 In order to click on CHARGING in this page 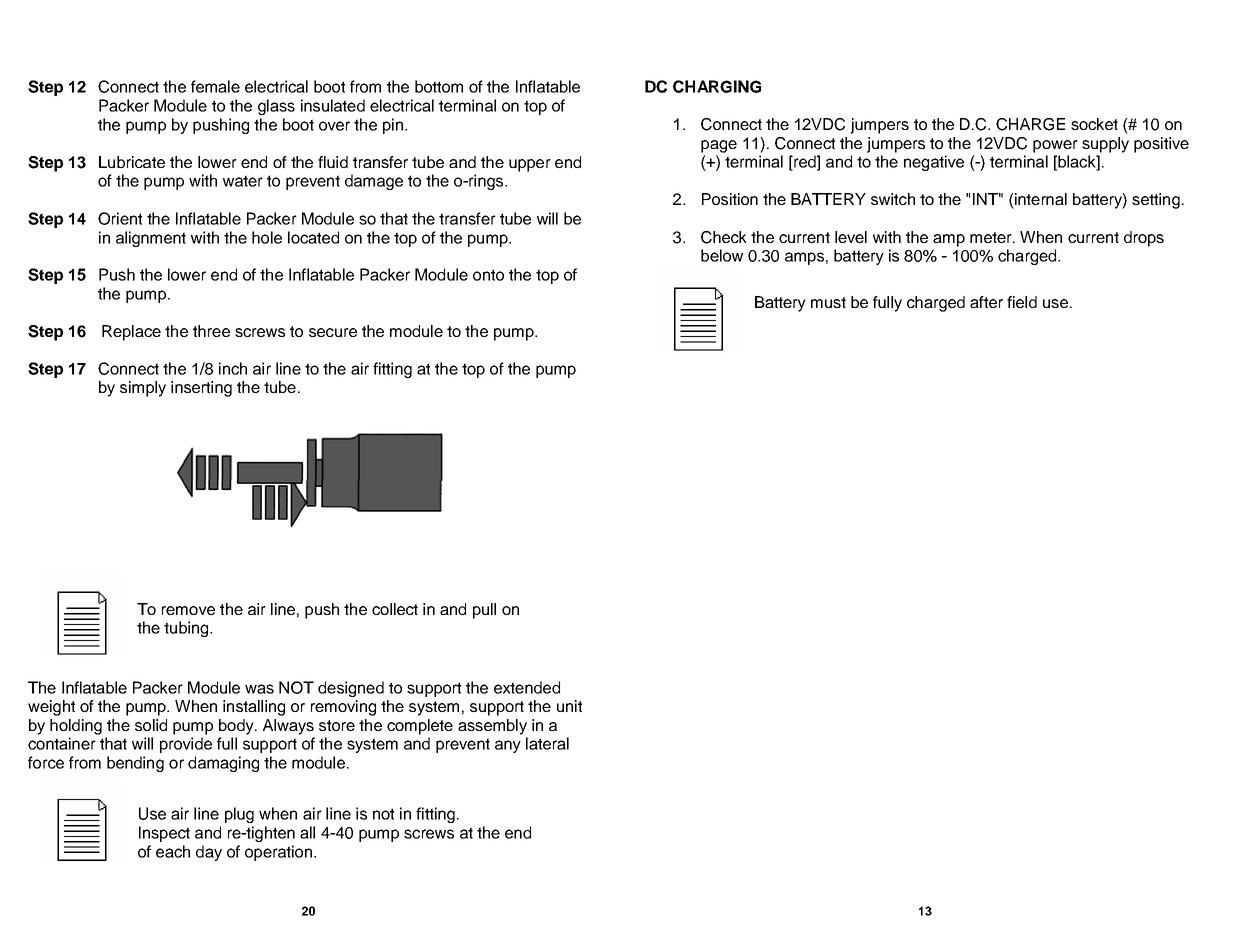, I will do `click(717, 86)`.
